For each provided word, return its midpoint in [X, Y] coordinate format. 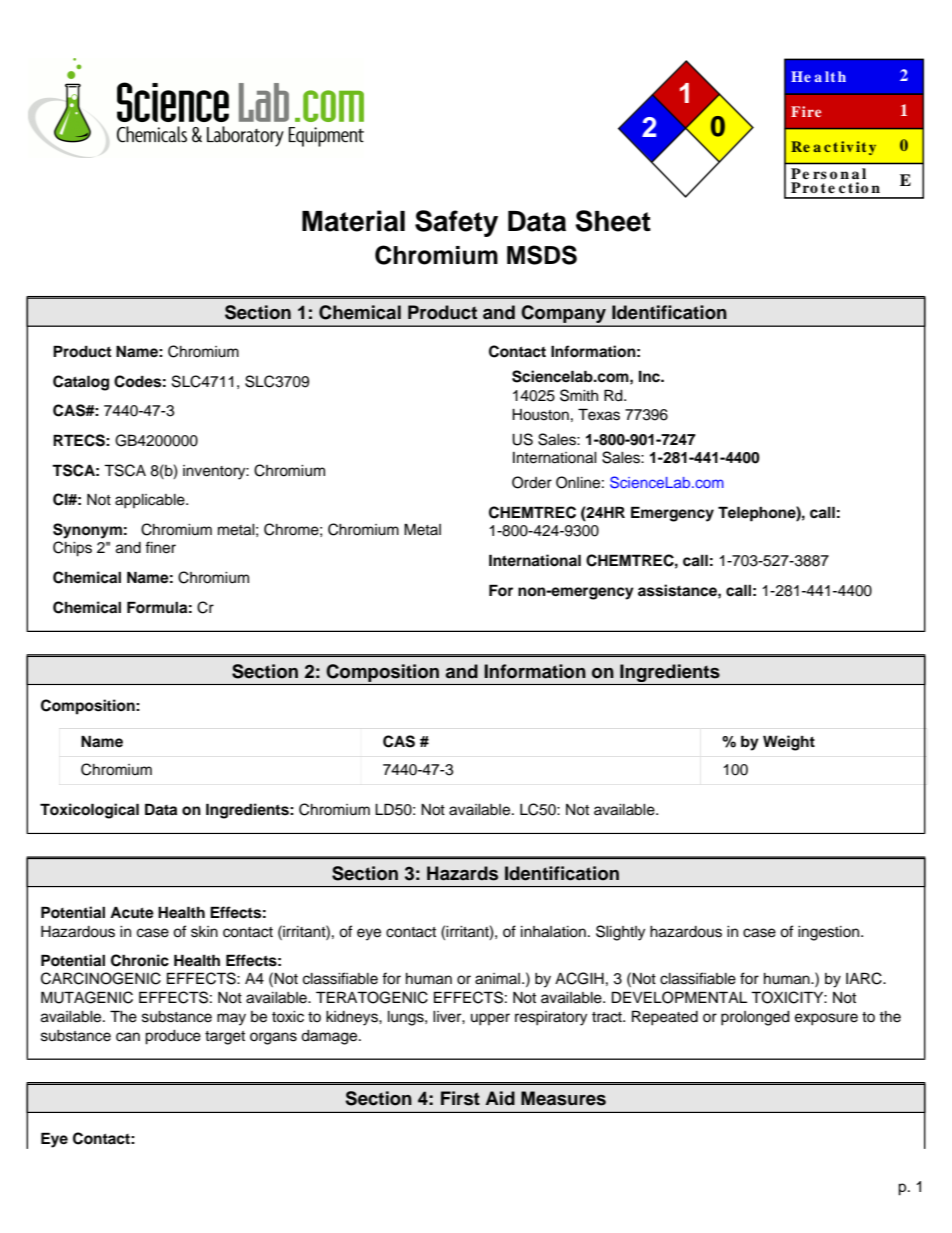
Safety [456, 223]
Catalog [81, 383]
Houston [540, 415]
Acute [132, 913]
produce [173, 1037]
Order [532, 482]
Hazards [462, 873]
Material [353, 221]
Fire [806, 111]
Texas [599, 414]
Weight [789, 743]
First [460, 1098]
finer [160, 547]
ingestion [830, 933]
